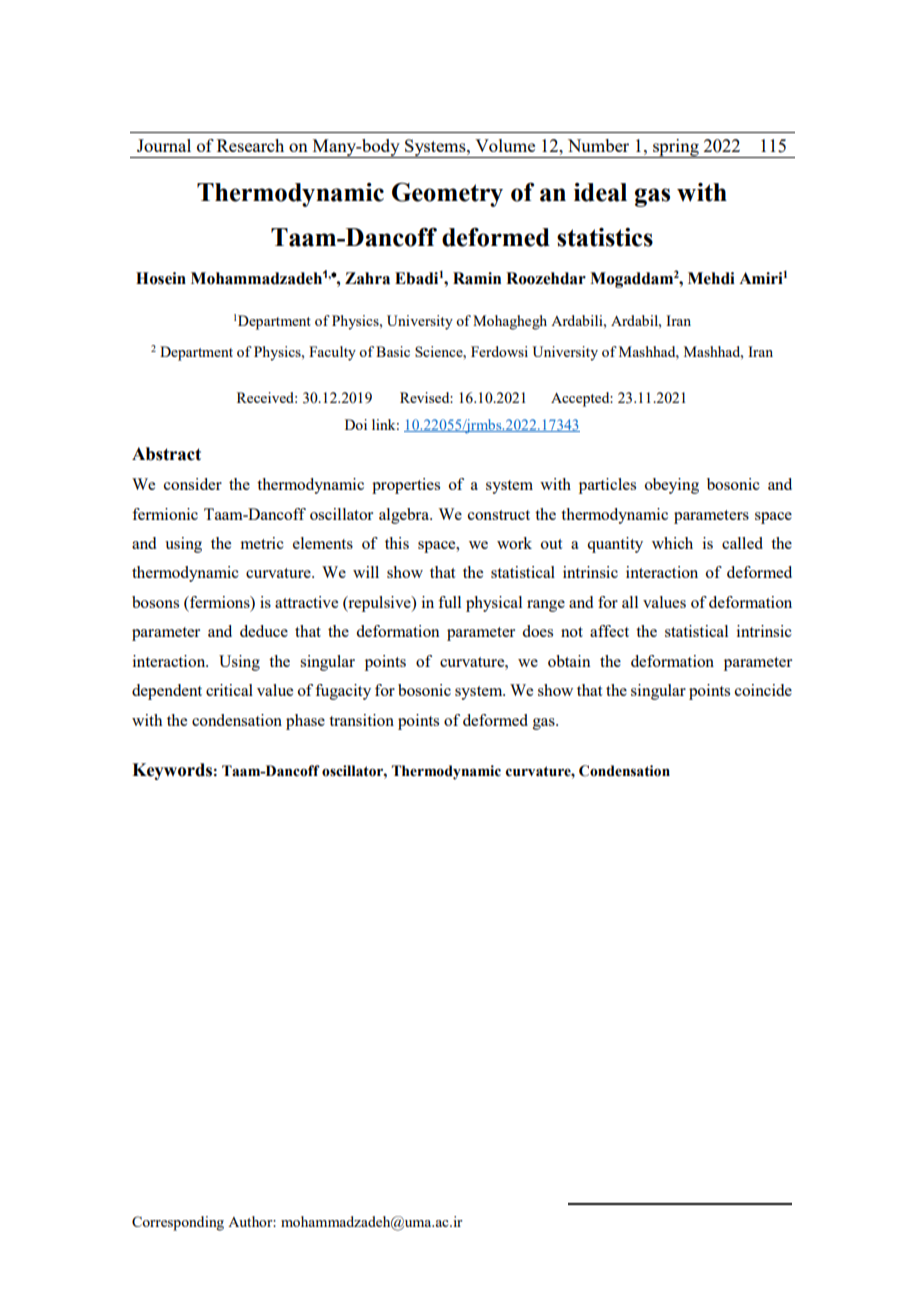 This screenshot has width=924, height=1308. I want to click on obeying, so click(672, 486).
